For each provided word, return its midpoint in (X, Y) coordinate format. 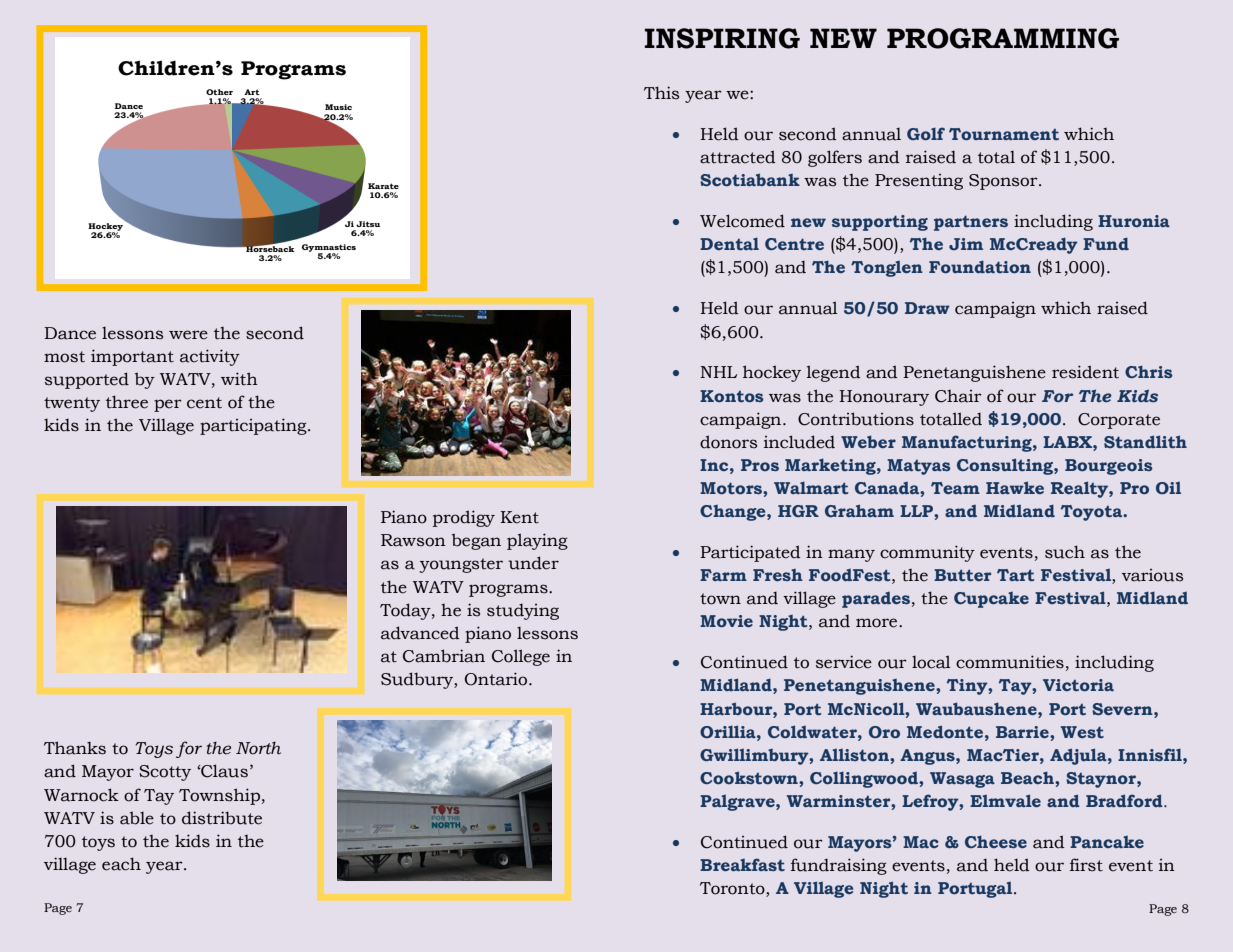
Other (219, 92)
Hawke (1015, 487)
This (661, 93)
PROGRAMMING (1003, 38)
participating (254, 426)
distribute (222, 818)
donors (728, 442)
